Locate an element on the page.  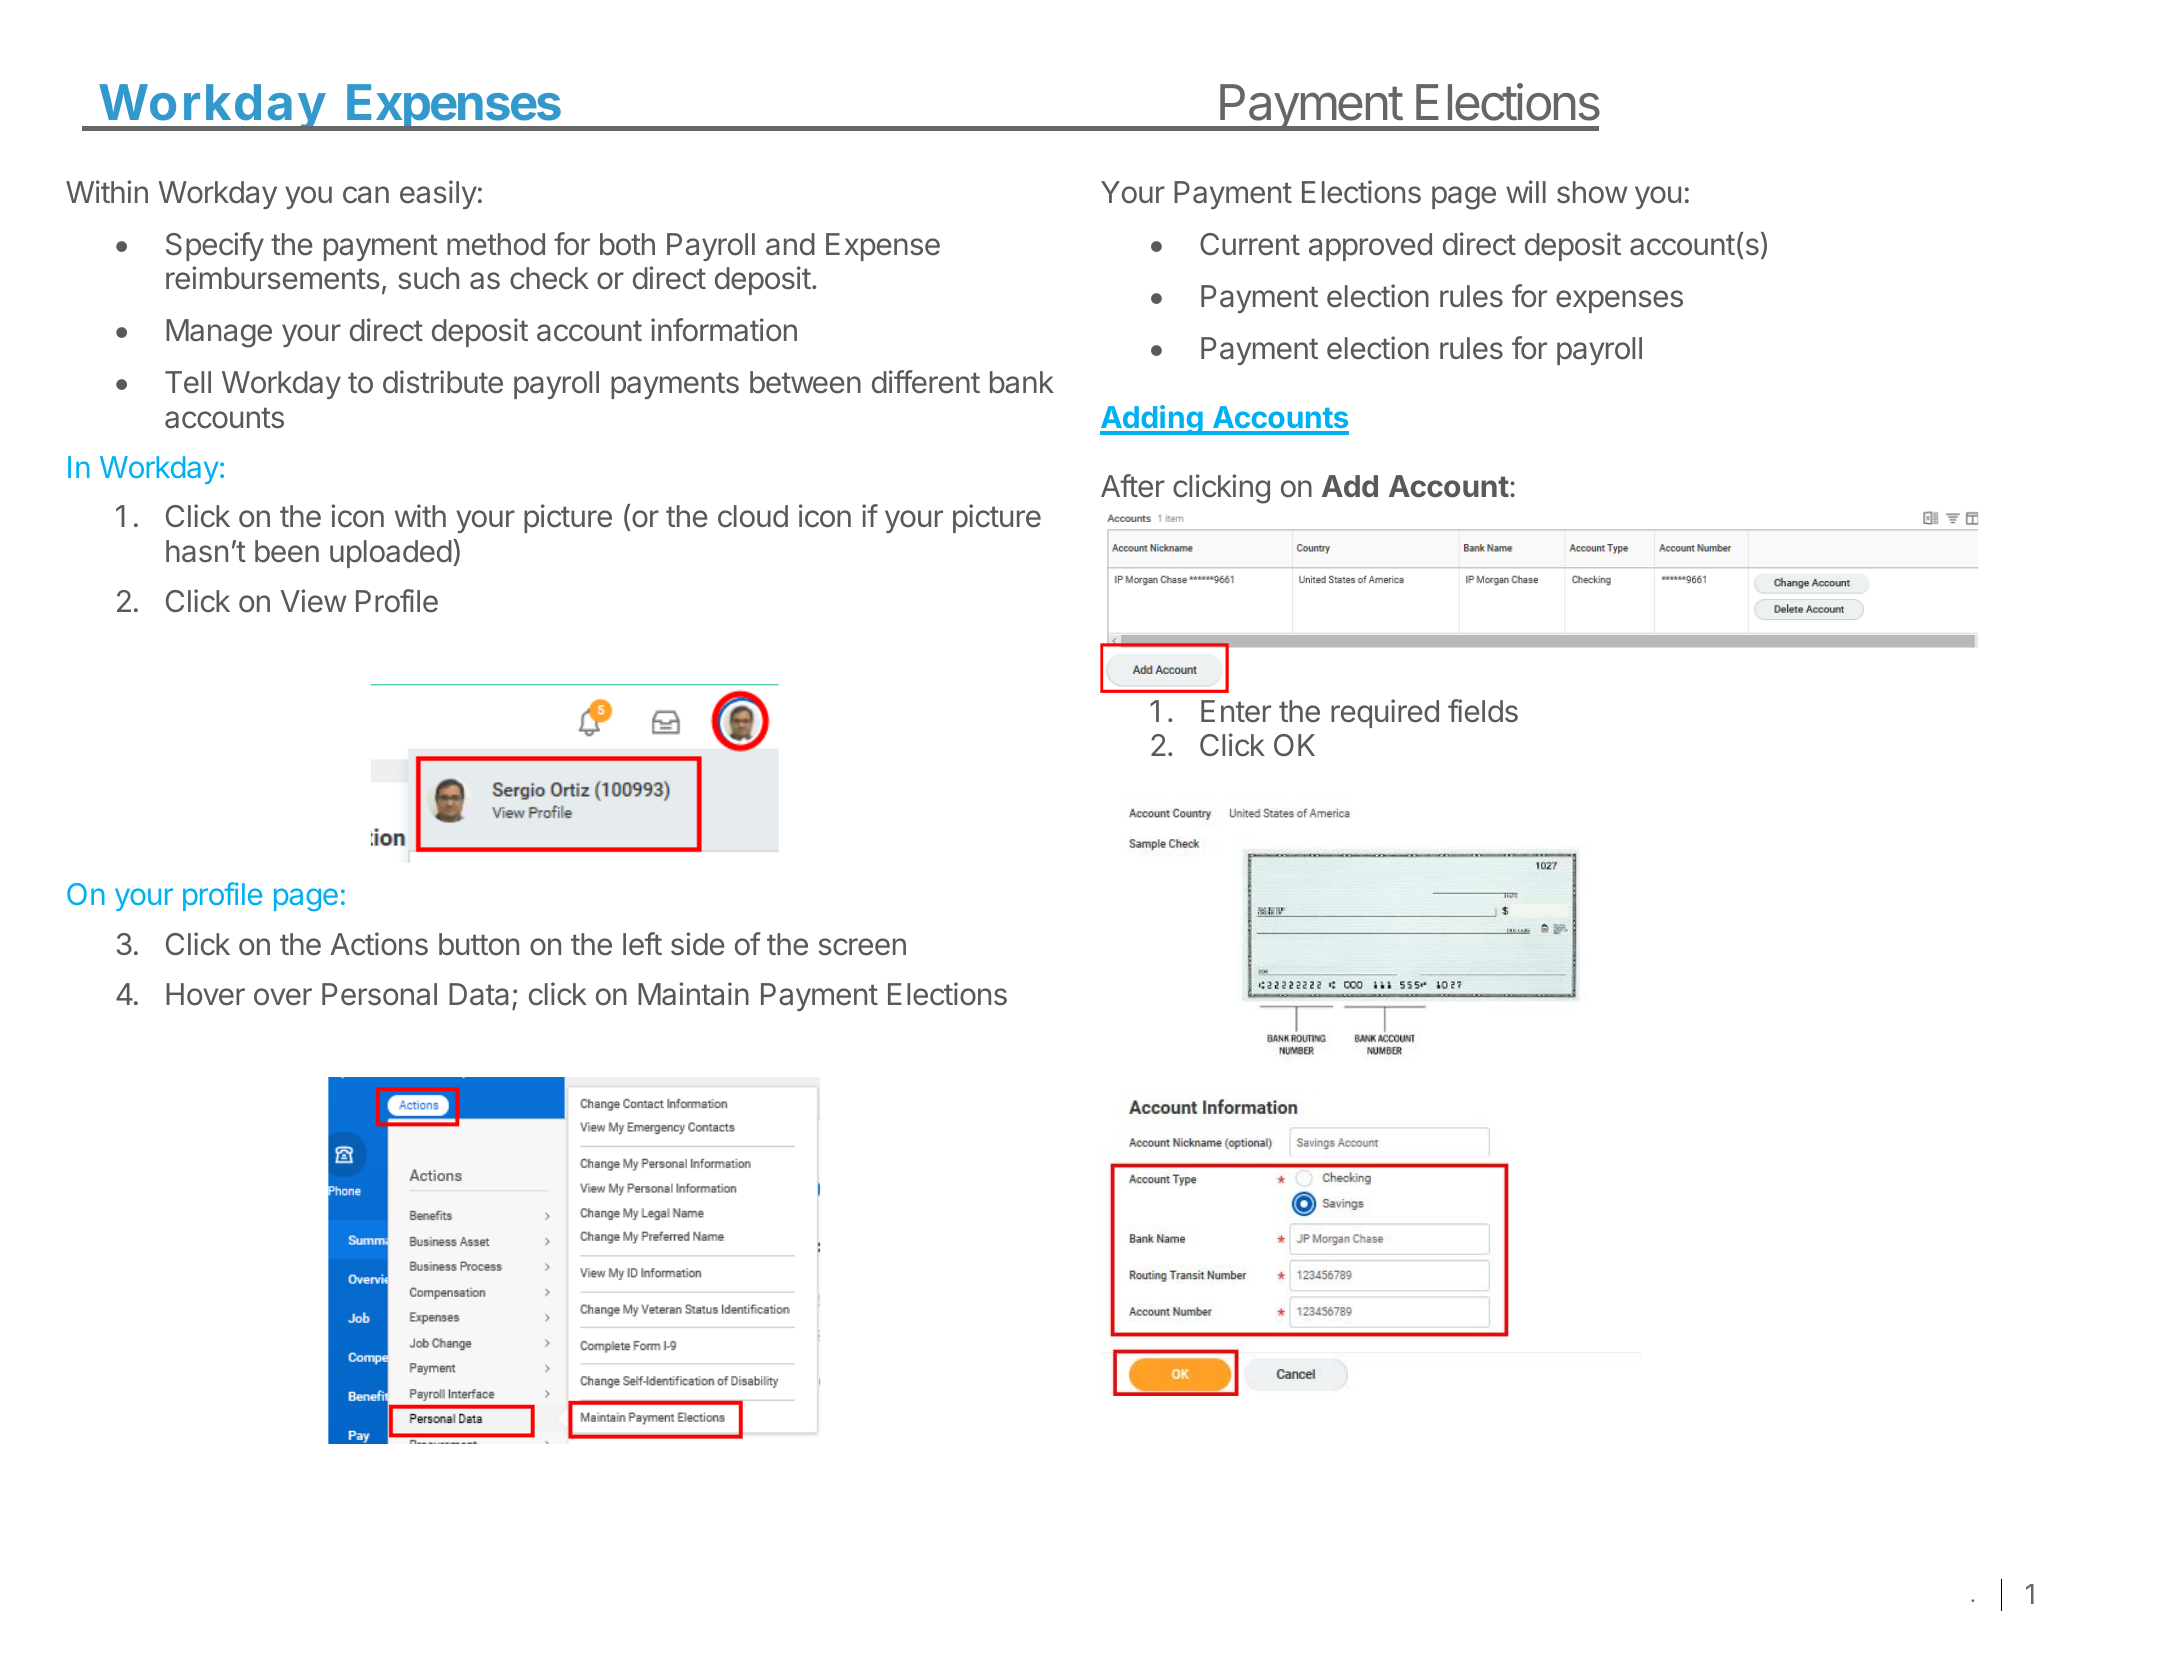
cloud is located at coordinates (753, 516).
